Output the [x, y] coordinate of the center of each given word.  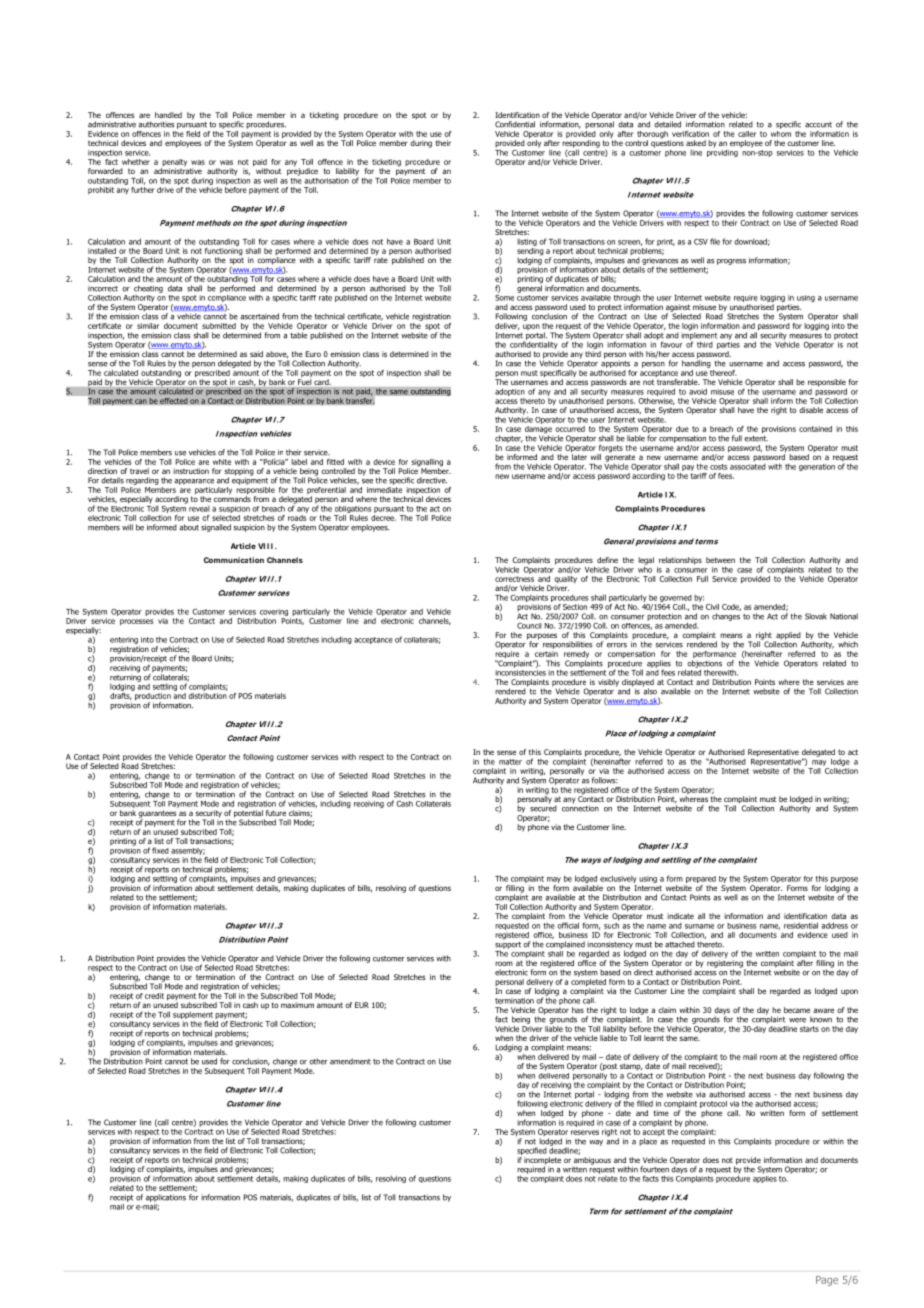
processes [137, 622]
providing [722, 152]
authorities [156, 124]
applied [788, 637]
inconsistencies [520, 671]
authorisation [326, 181]
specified [532, 1151]
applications [166, 1198]
